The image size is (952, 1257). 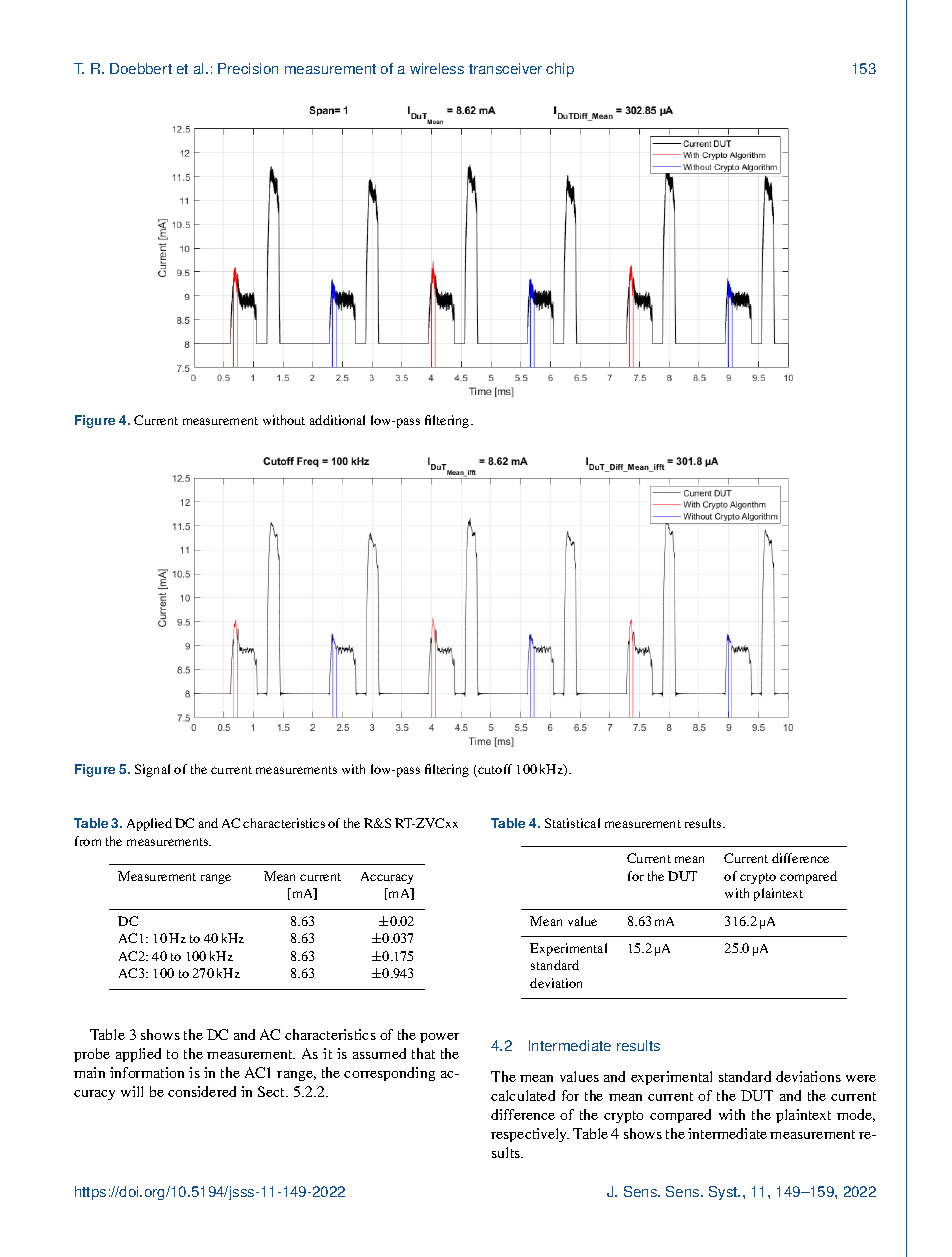 What do you see at coordinates (337, 420) in the page?
I see `additional` at bounding box center [337, 420].
